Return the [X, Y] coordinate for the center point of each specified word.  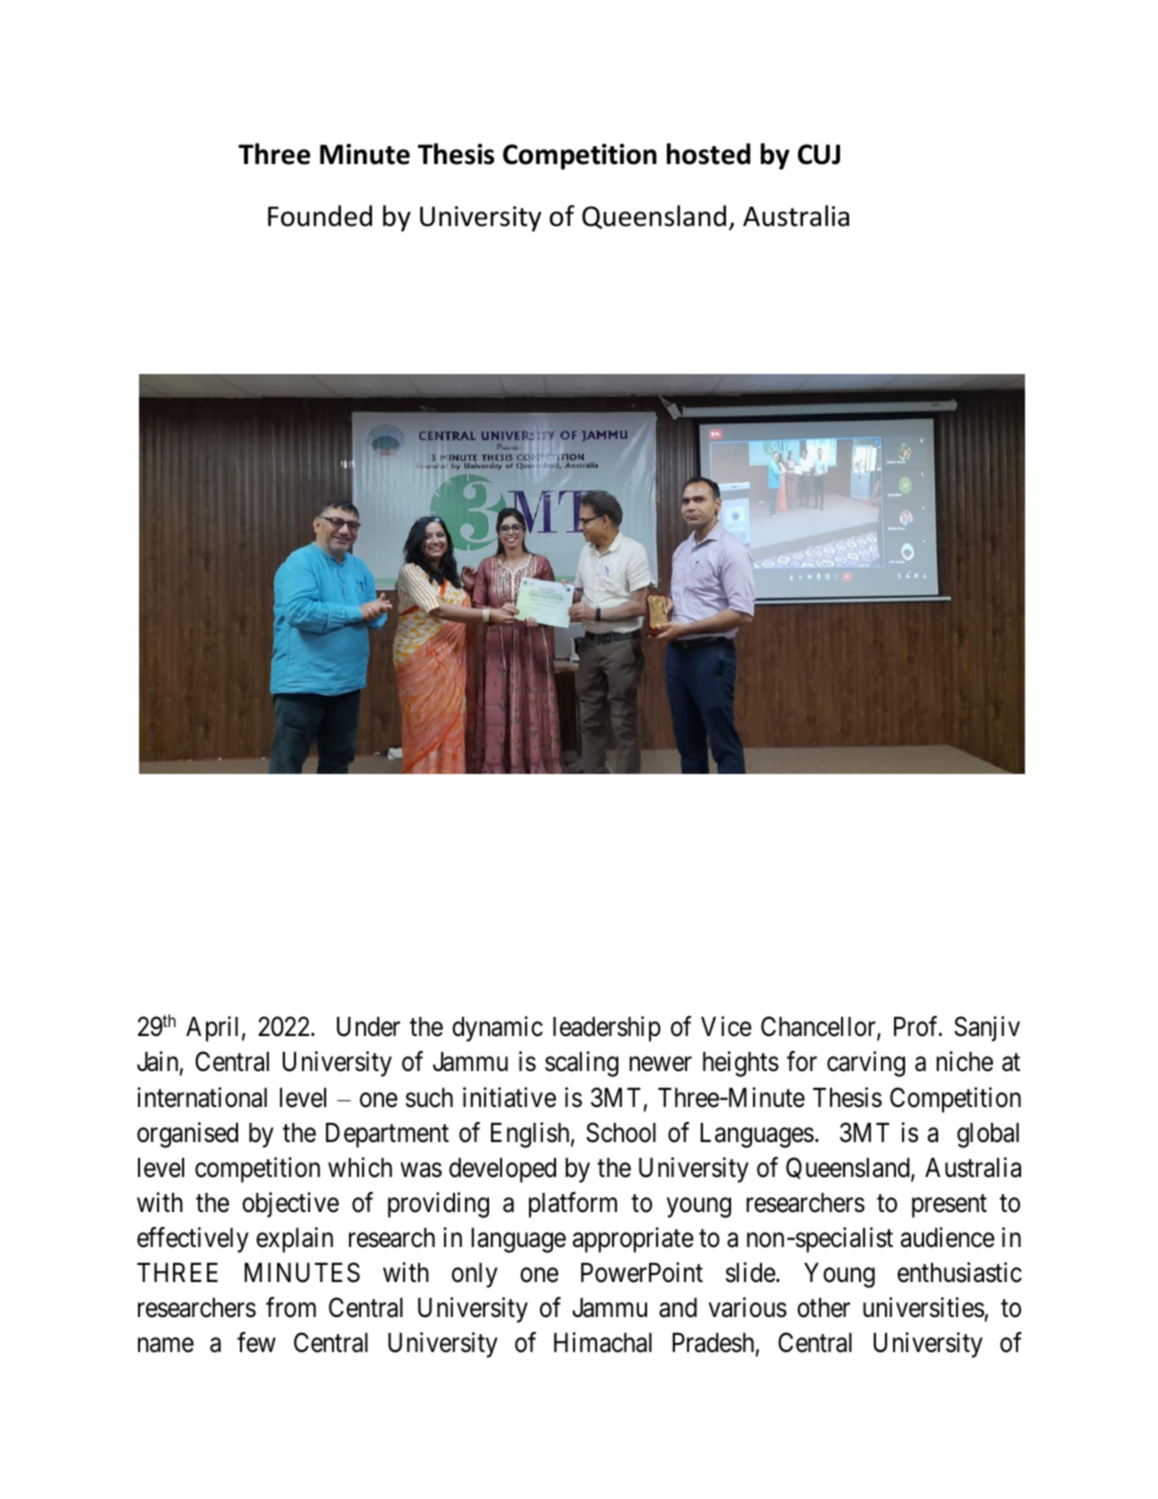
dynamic [497, 1029]
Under [368, 1027]
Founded [320, 216]
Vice [726, 1026]
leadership [607, 1029]
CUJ [819, 154]
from [291, 1307]
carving [866, 1064]
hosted [708, 154]
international [202, 1097]
